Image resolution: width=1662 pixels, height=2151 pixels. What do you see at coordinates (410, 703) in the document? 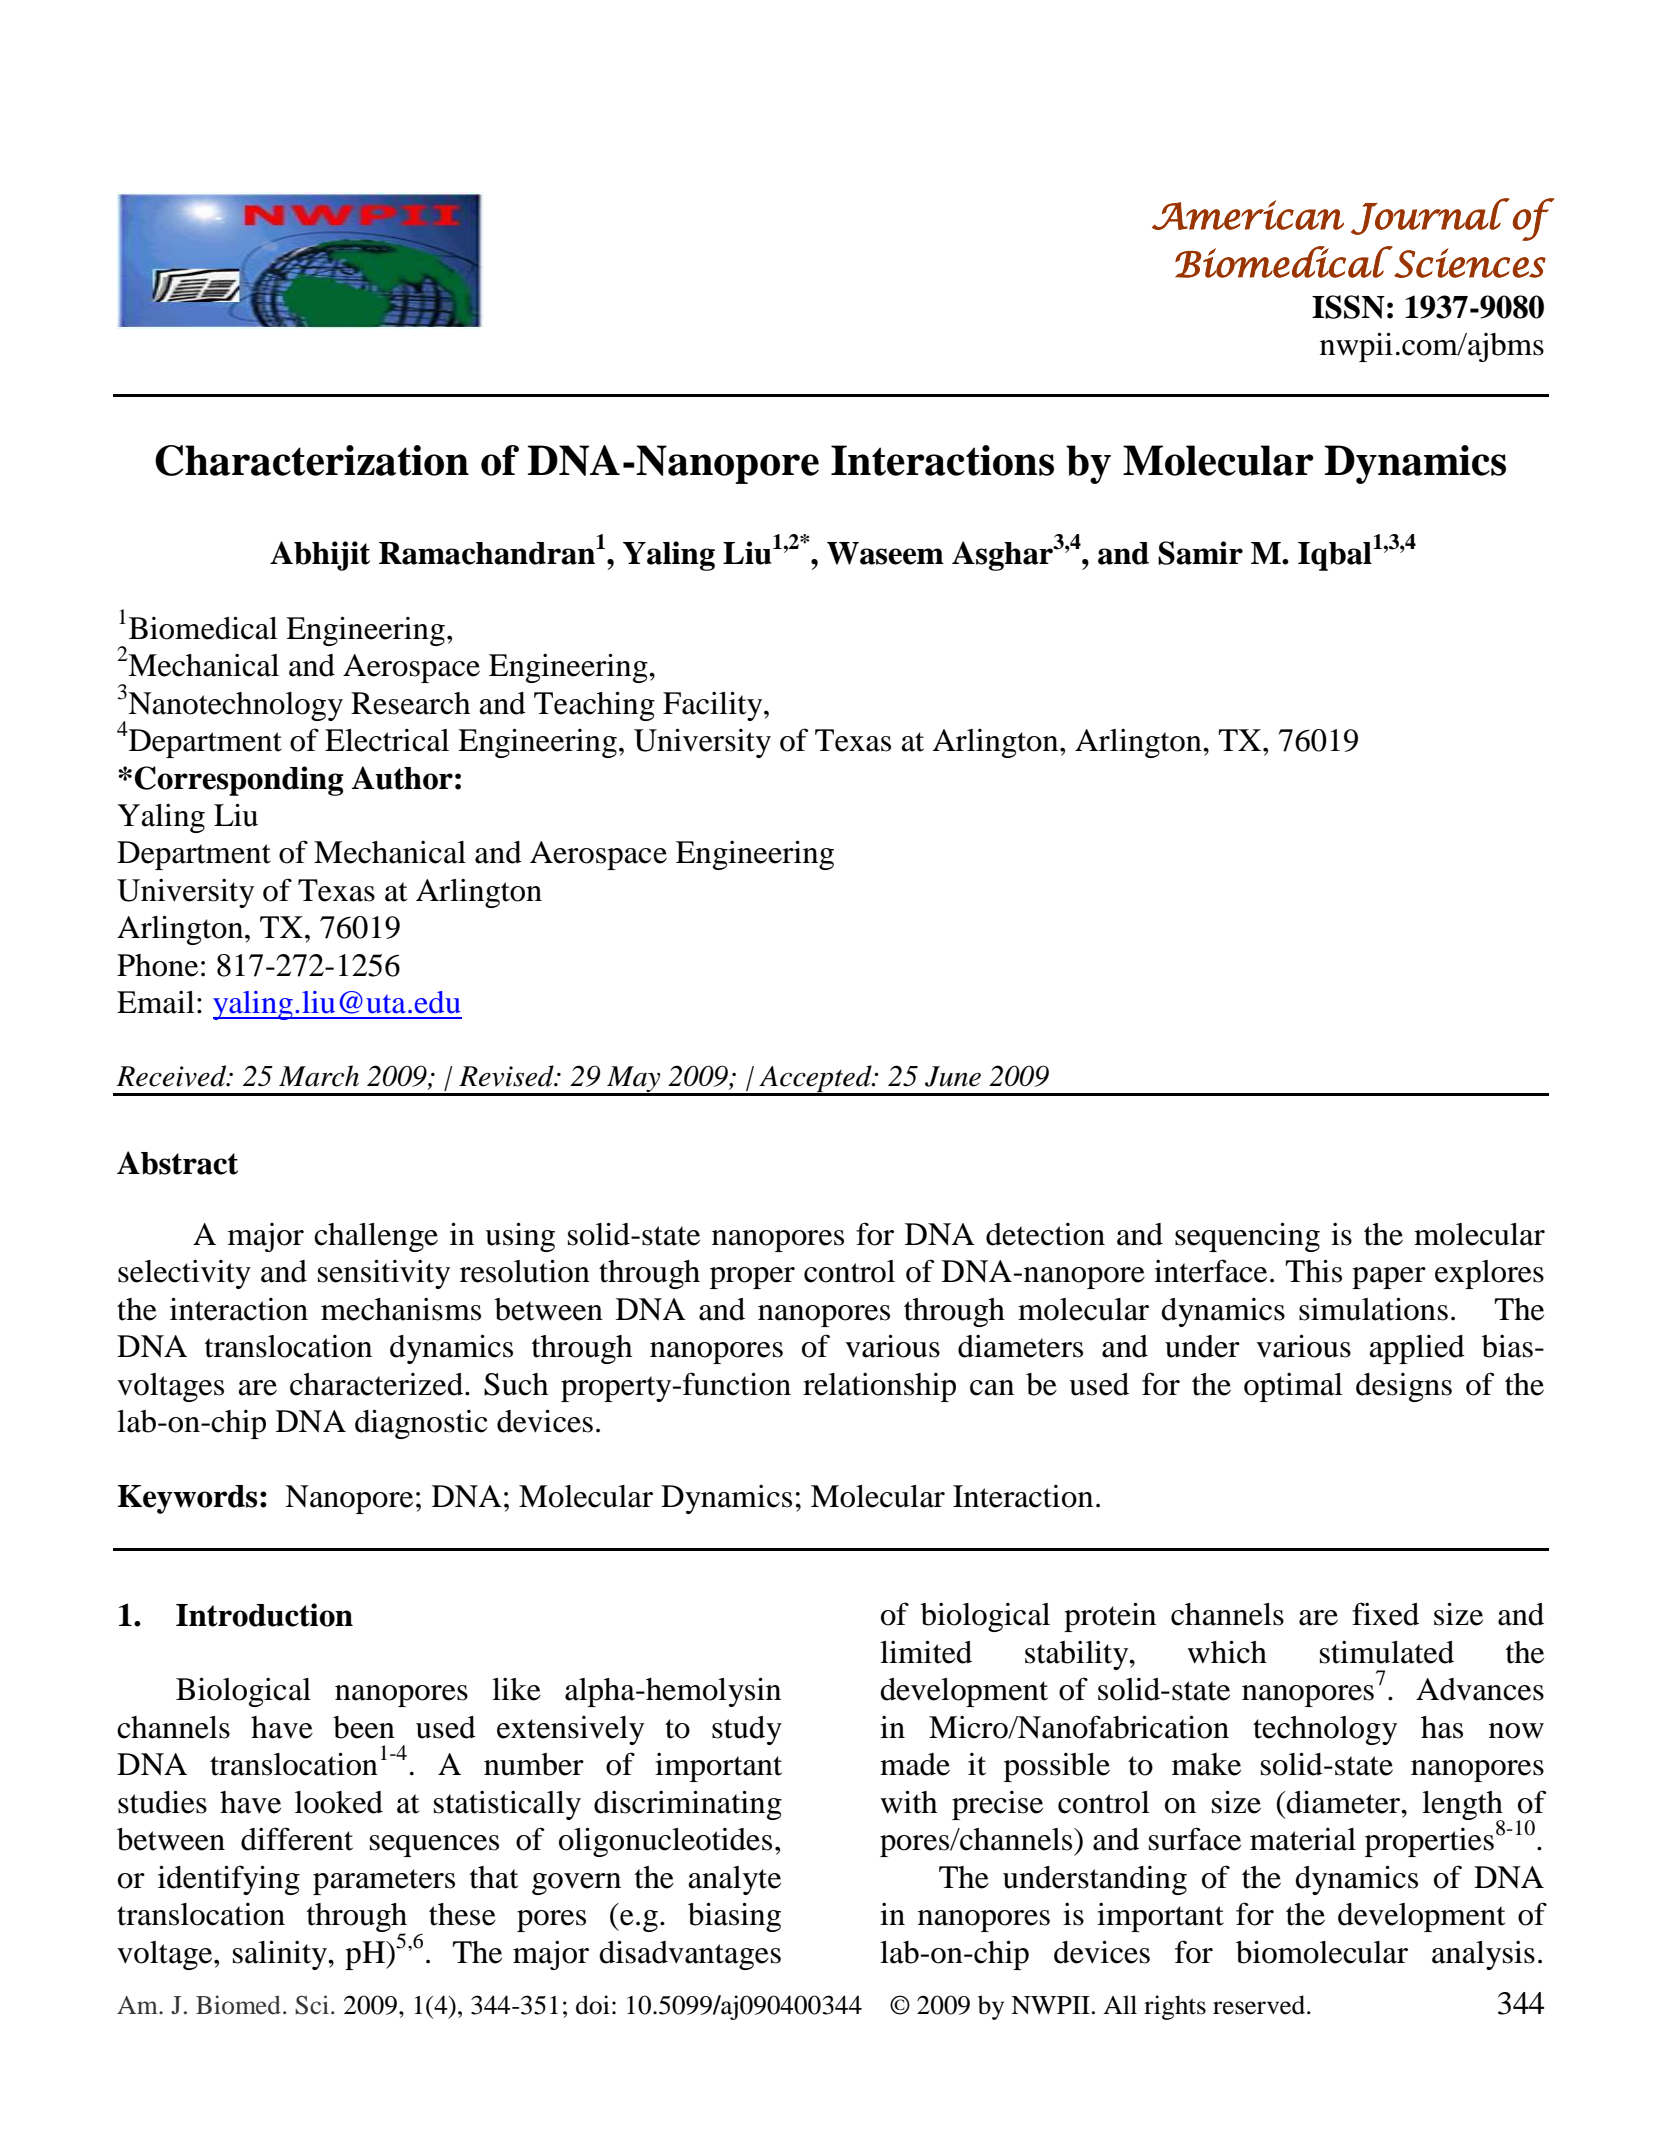
I see `Research` at bounding box center [410, 703].
